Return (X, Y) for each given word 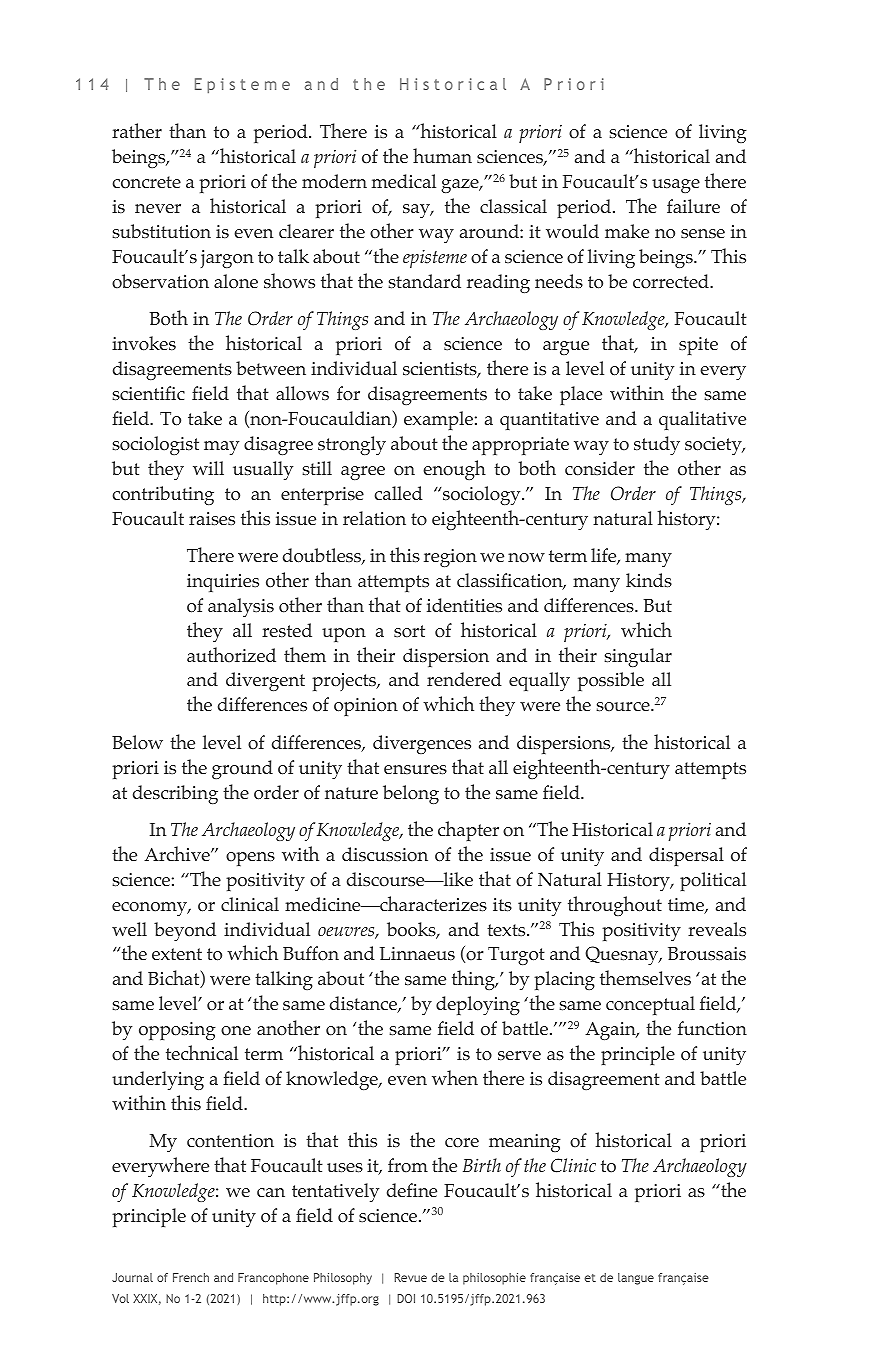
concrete (146, 182)
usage (676, 186)
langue (636, 1279)
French (191, 1277)
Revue (411, 1277)
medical (404, 181)
